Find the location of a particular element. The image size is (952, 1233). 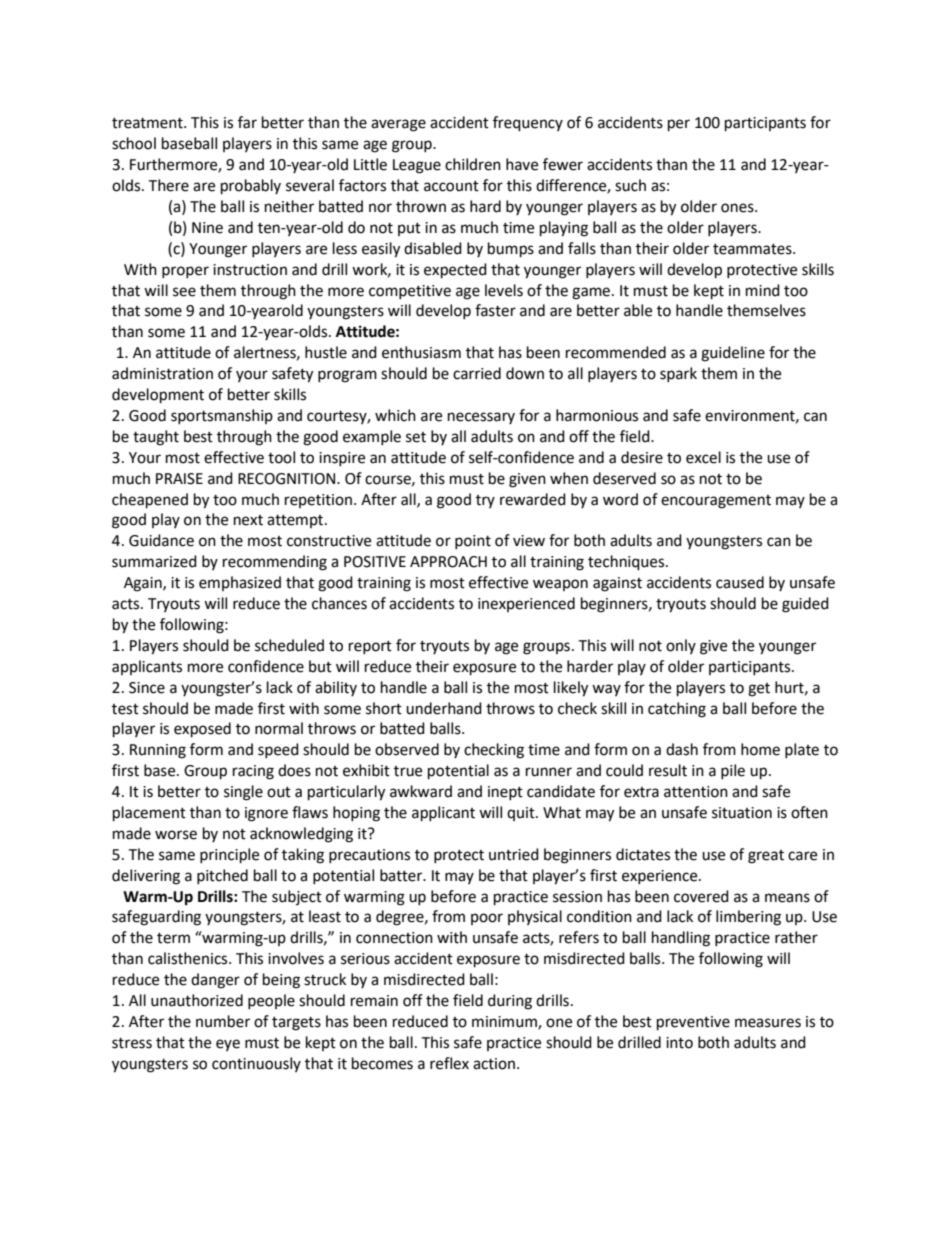

far is located at coordinates (247, 122).
